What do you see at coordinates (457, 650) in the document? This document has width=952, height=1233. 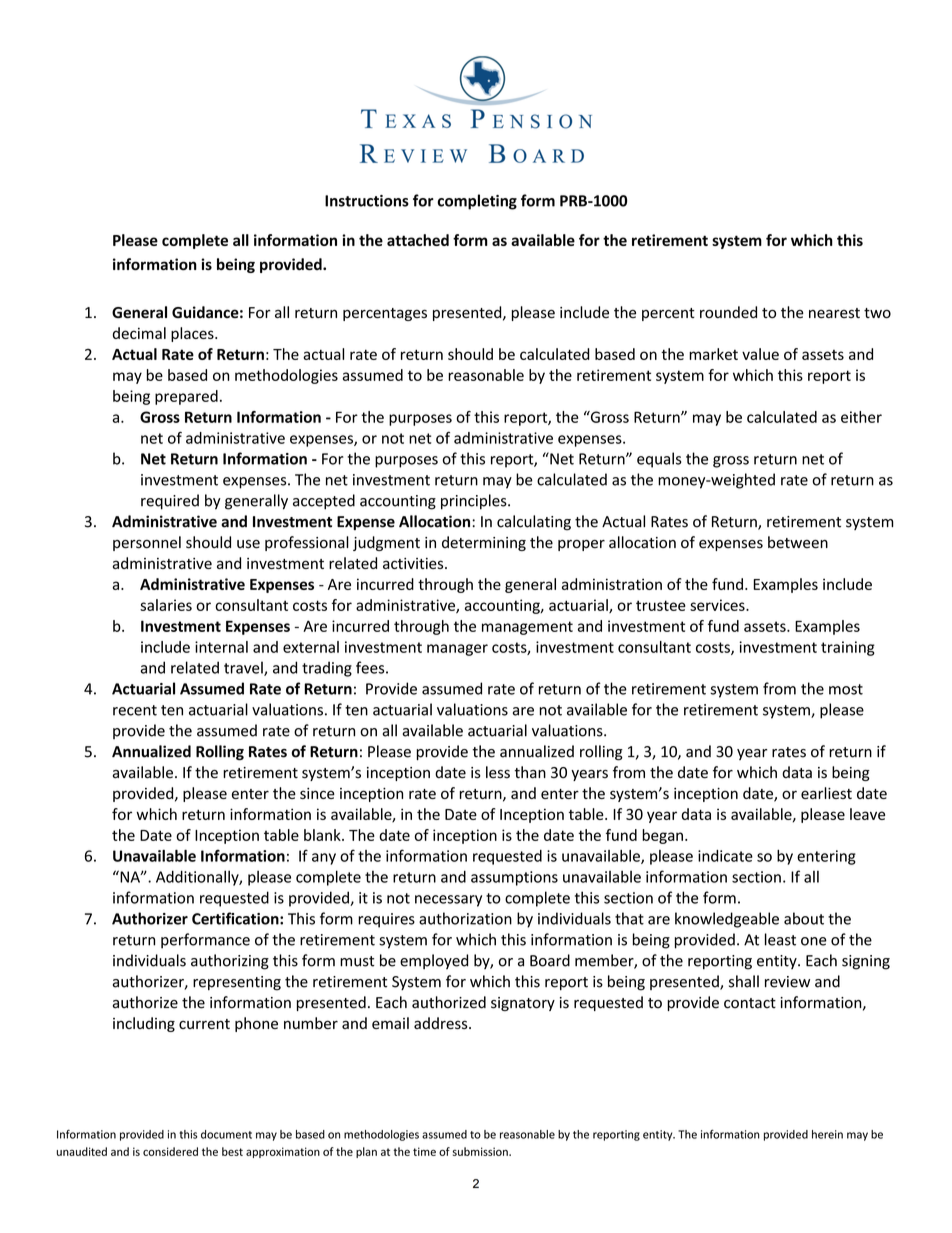 I see `manager` at bounding box center [457, 650].
